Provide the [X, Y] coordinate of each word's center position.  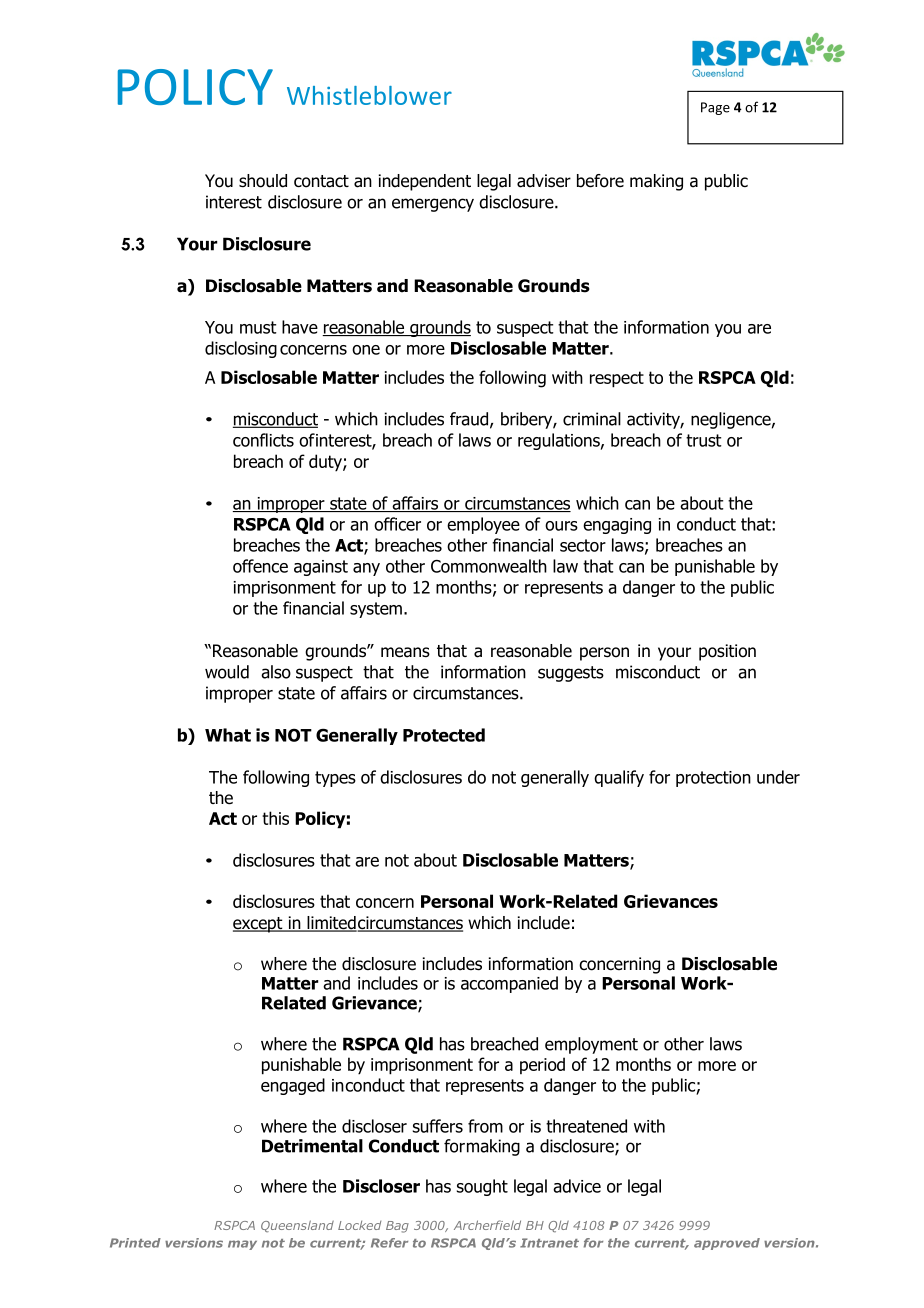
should [263, 181]
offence [260, 566]
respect [617, 379]
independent [425, 182]
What [228, 735]
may [242, 1245]
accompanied [509, 984]
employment [591, 1045]
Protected [444, 735]
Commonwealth [489, 566]
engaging [617, 526]
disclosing [241, 349]
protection [713, 779]
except [259, 925]
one [366, 350]
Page [715, 108]
